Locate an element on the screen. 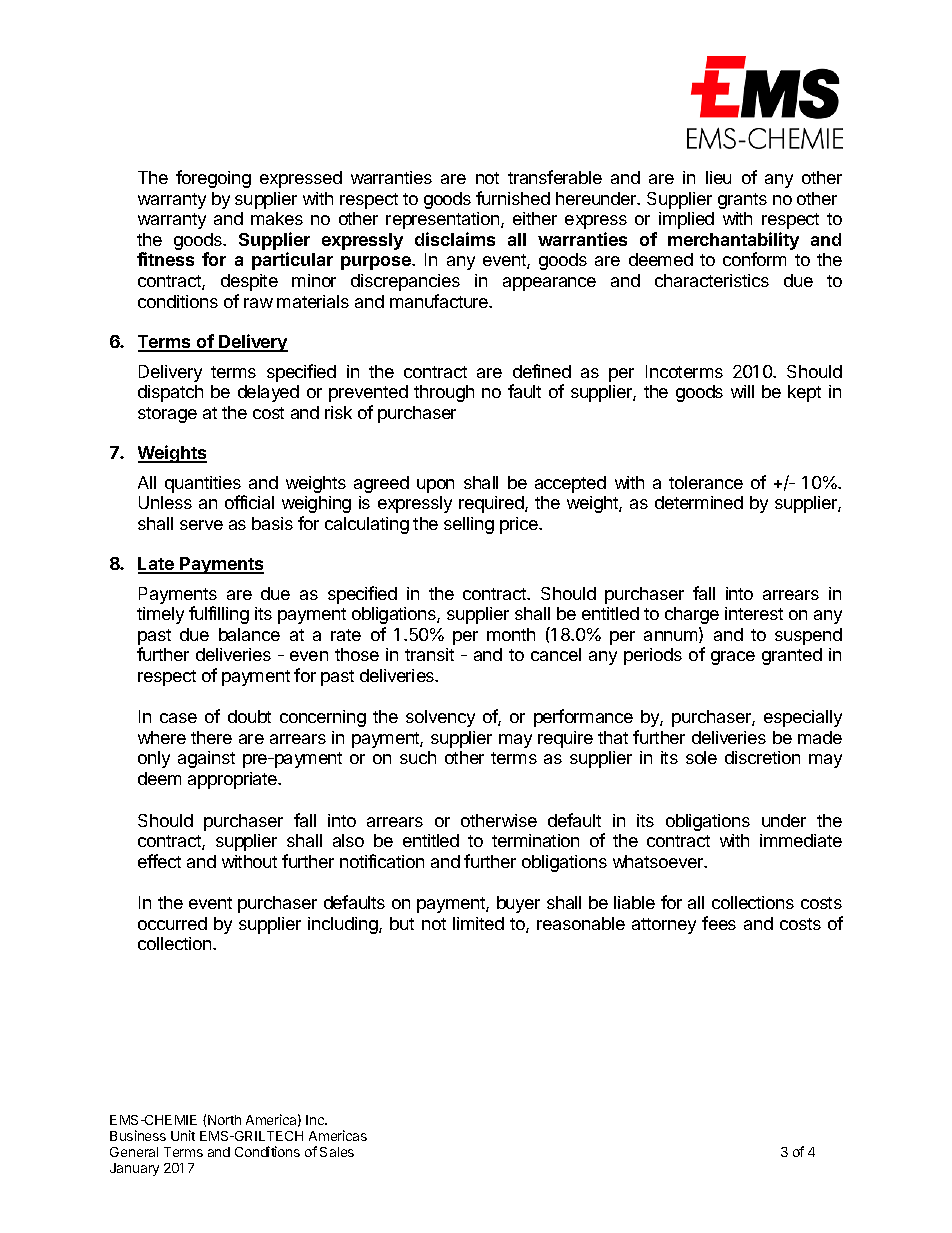  North is located at coordinates (224, 1120).
